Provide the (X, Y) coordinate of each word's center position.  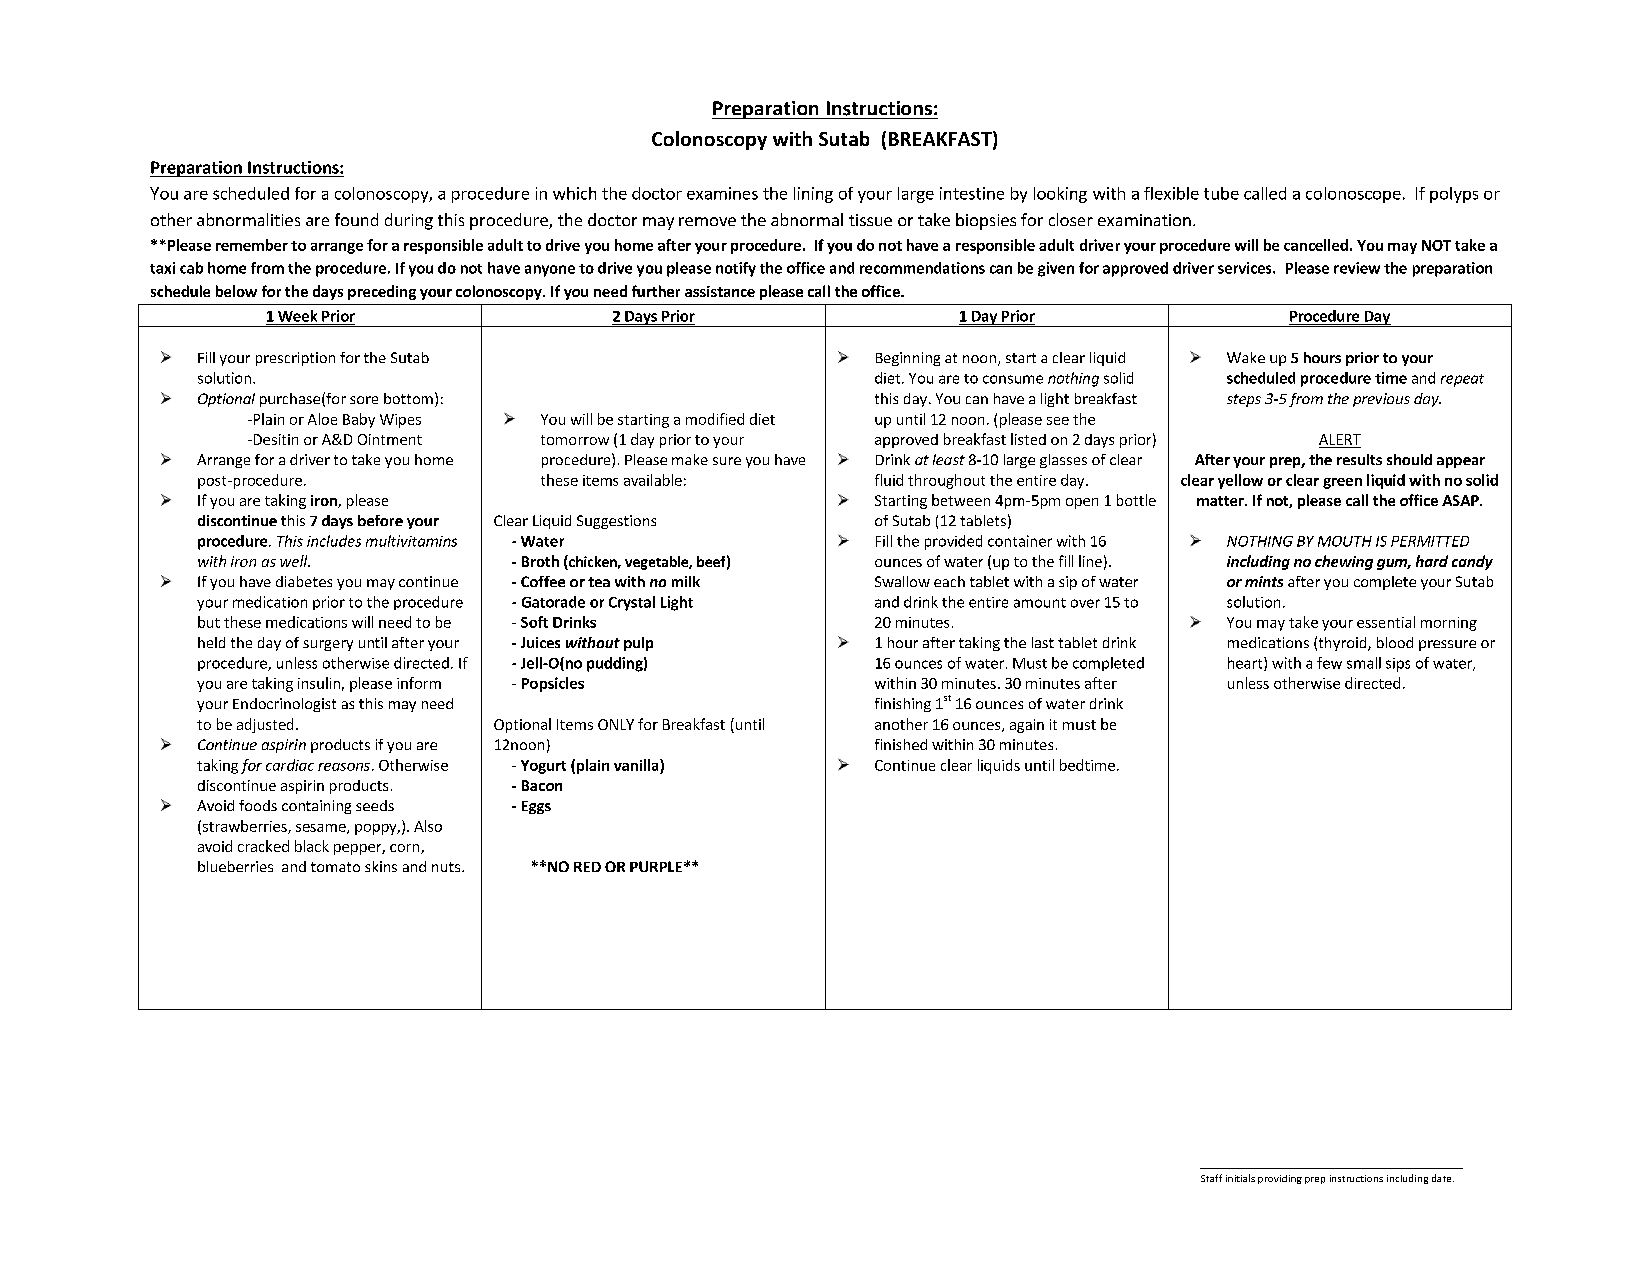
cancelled (1316, 245)
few (1329, 663)
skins (381, 866)
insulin (319, 683)
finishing (903, 705)
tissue (870, 220)
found (356, 219)
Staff (1211, 1178)
